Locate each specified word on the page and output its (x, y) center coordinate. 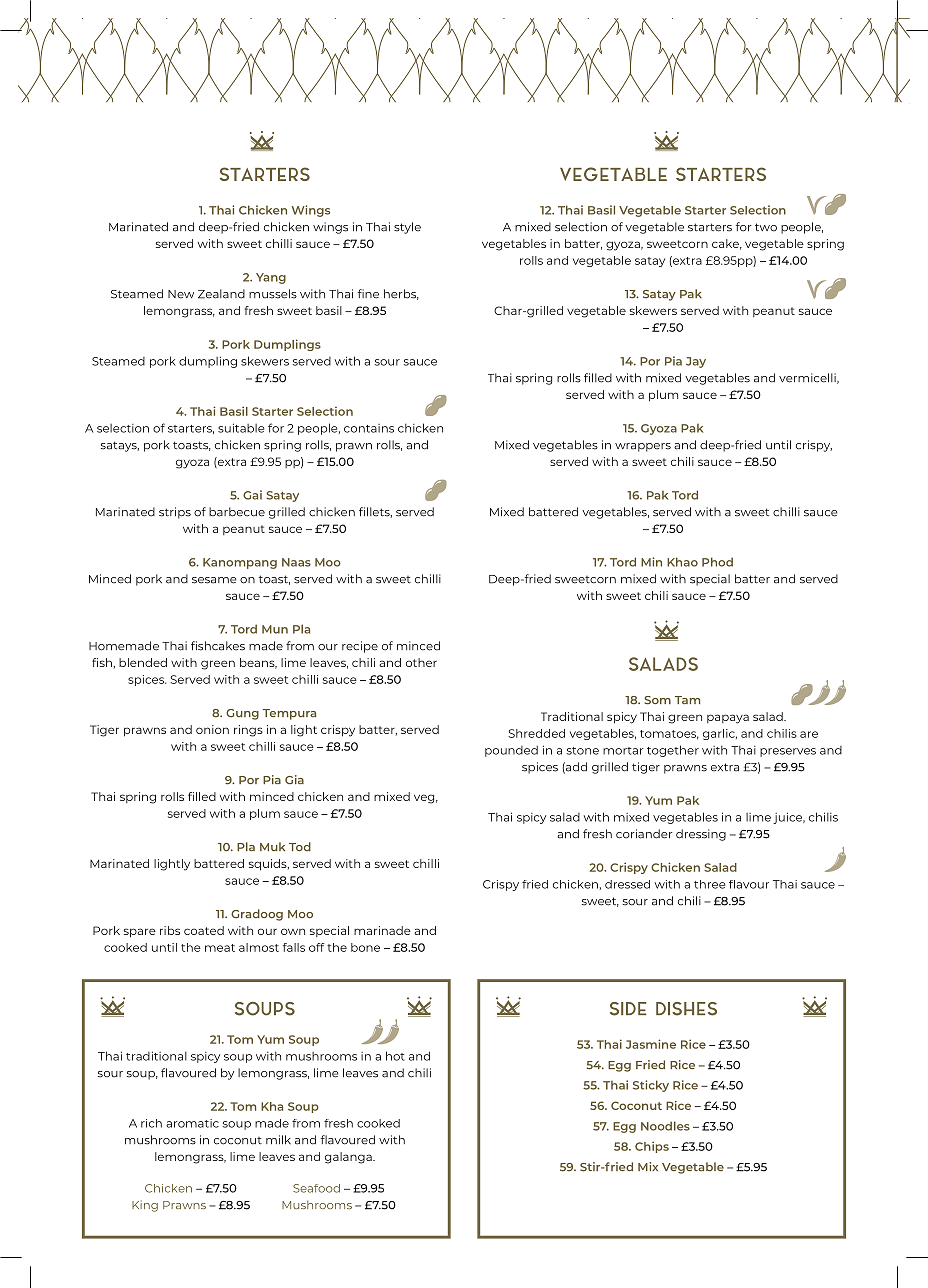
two (766, 227)
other (421, 662)
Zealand (221, 294)
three (709, 884)
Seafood (316, 1188)
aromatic (192, 1123)
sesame (214, 580)
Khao (682, 562)
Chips (652, 1147)
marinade (382, 930)
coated (204, 930)
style (407, 228)
